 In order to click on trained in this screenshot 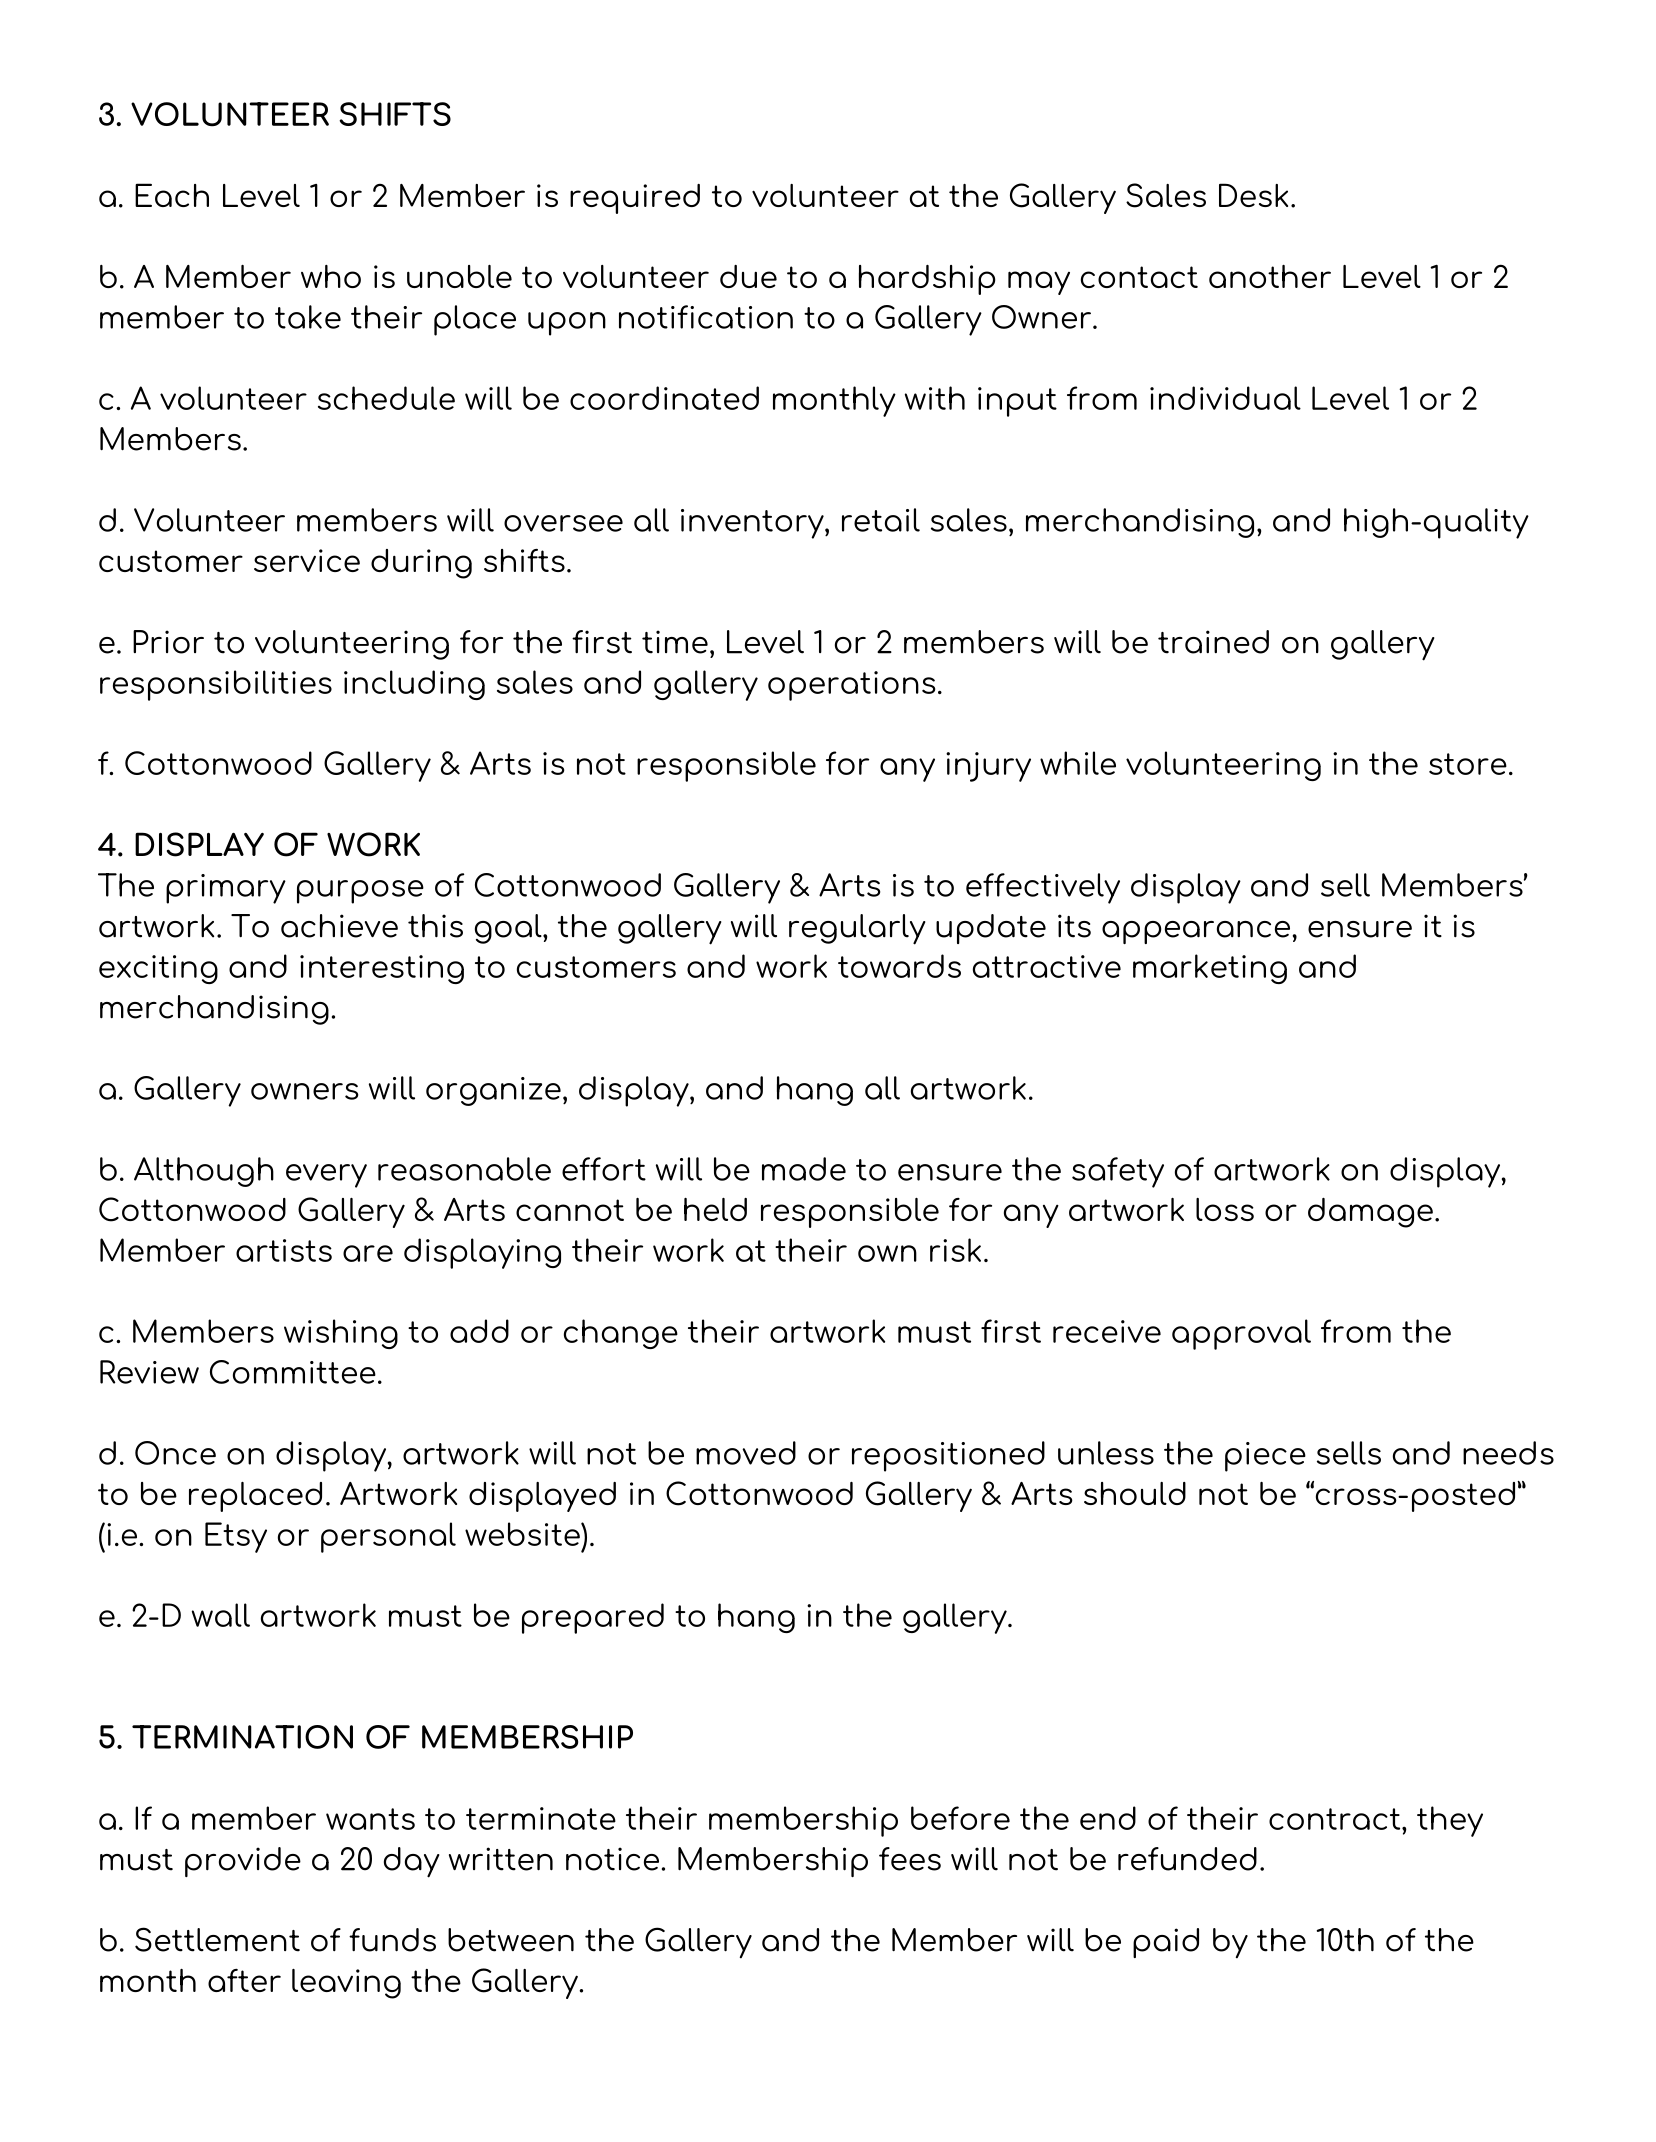, I will do `click(1213, 642)`.
